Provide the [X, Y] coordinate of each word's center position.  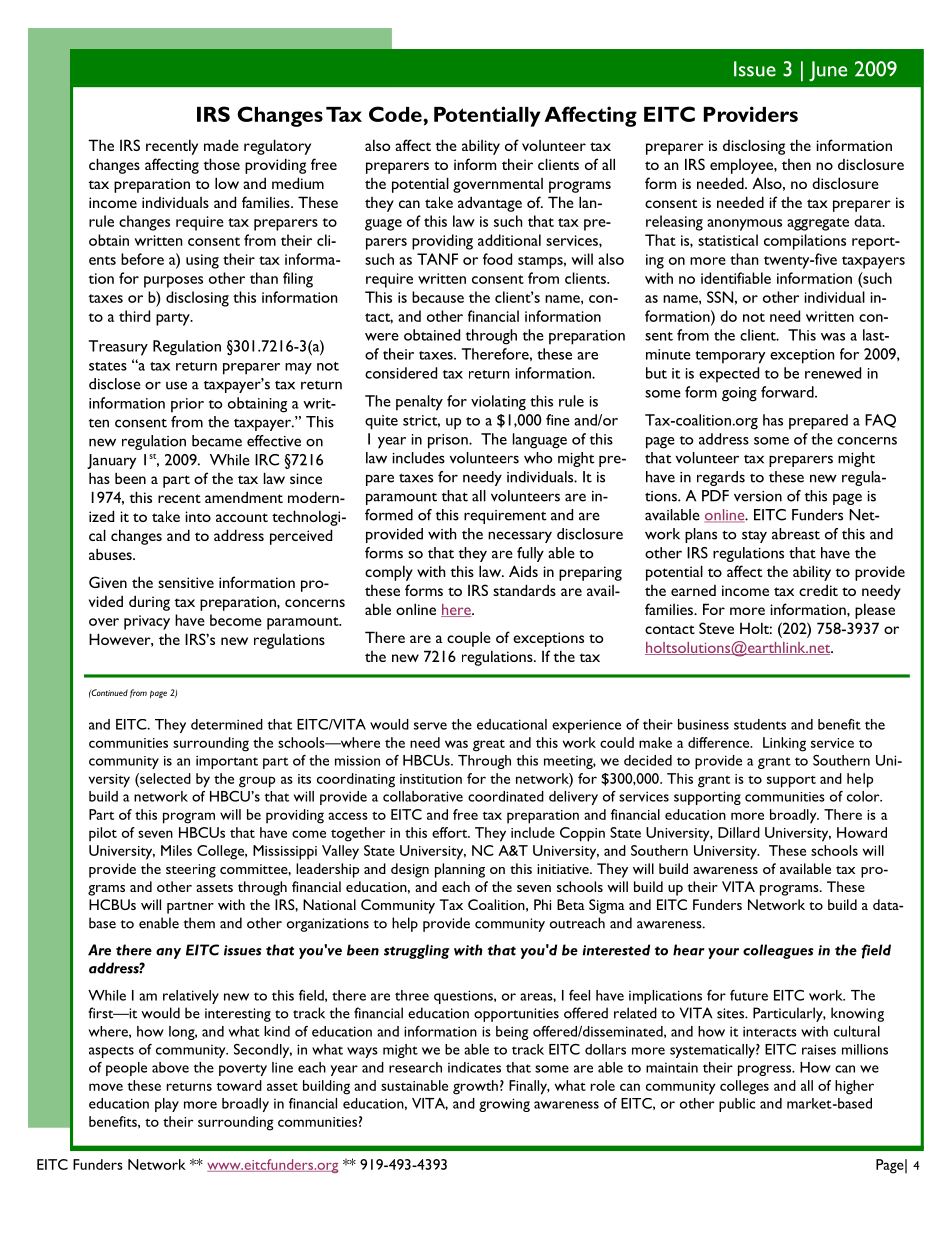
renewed [833, 373]
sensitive [186, 582]
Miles [176, 850]
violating [498, 403]
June [828, 71]
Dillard [739, 832]
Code [396, 114]
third [134, 316]
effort [451, 832]
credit [818, 590]
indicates [474, 1067]
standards [524, 590]
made [221, 145]
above [170, 1067]
